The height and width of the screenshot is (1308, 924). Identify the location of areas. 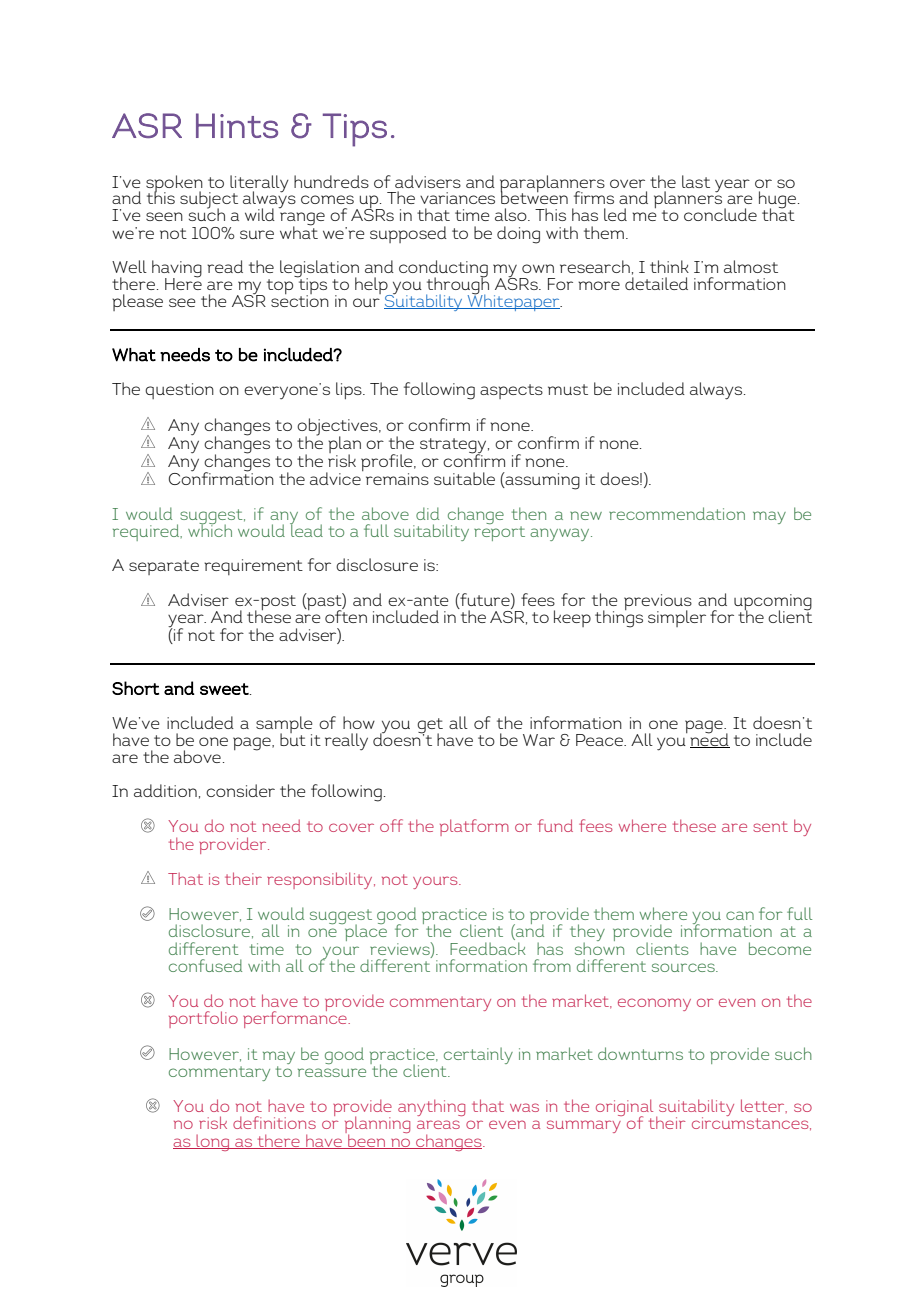
(438, 1124).
